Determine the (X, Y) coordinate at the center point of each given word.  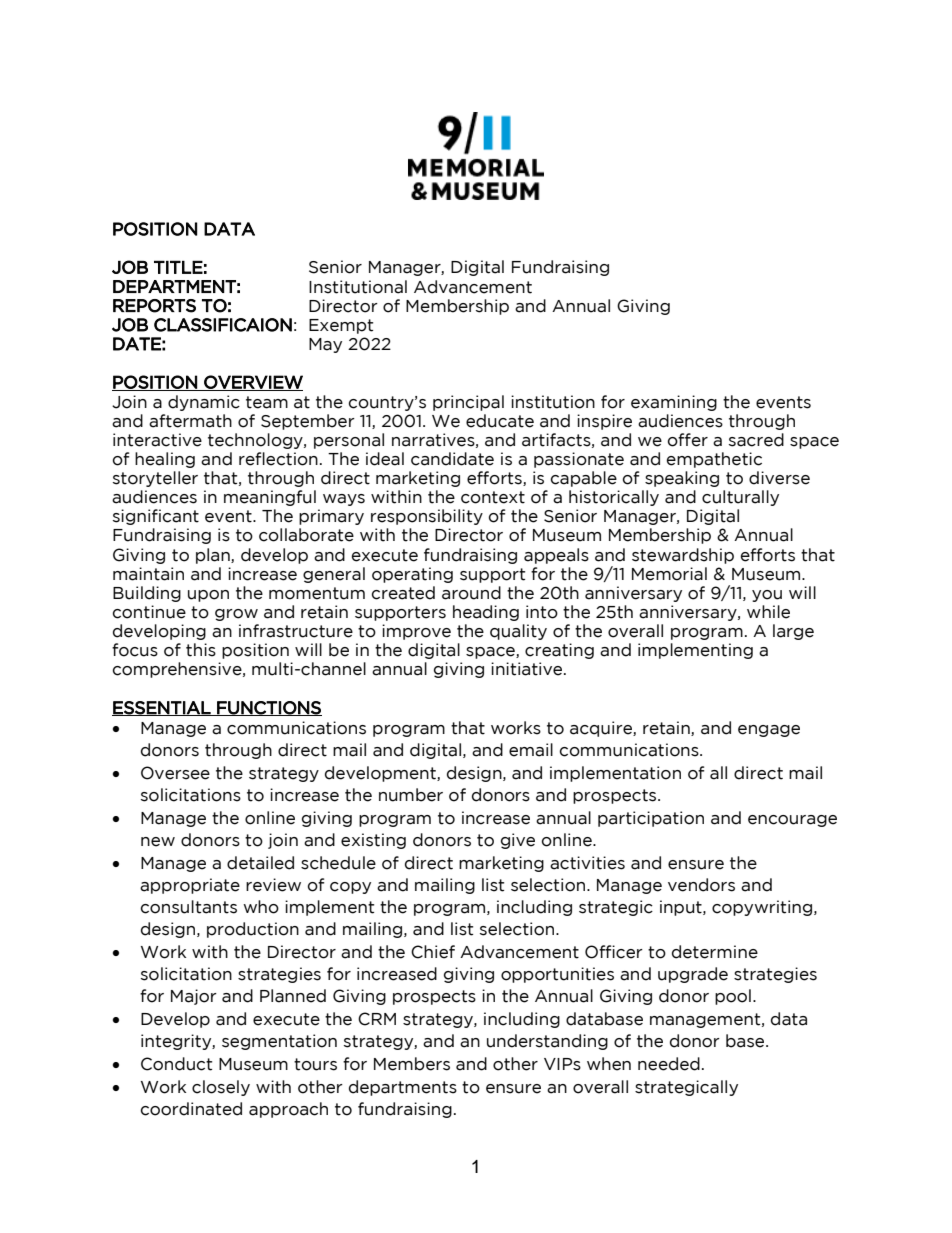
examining (674, 403)
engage (769, 731)
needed (669, 1064)
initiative (528, 669)
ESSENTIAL (162, 708)
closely (221, 1088)
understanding (547, 1042)
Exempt (341, 326)
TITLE (178, 267)
